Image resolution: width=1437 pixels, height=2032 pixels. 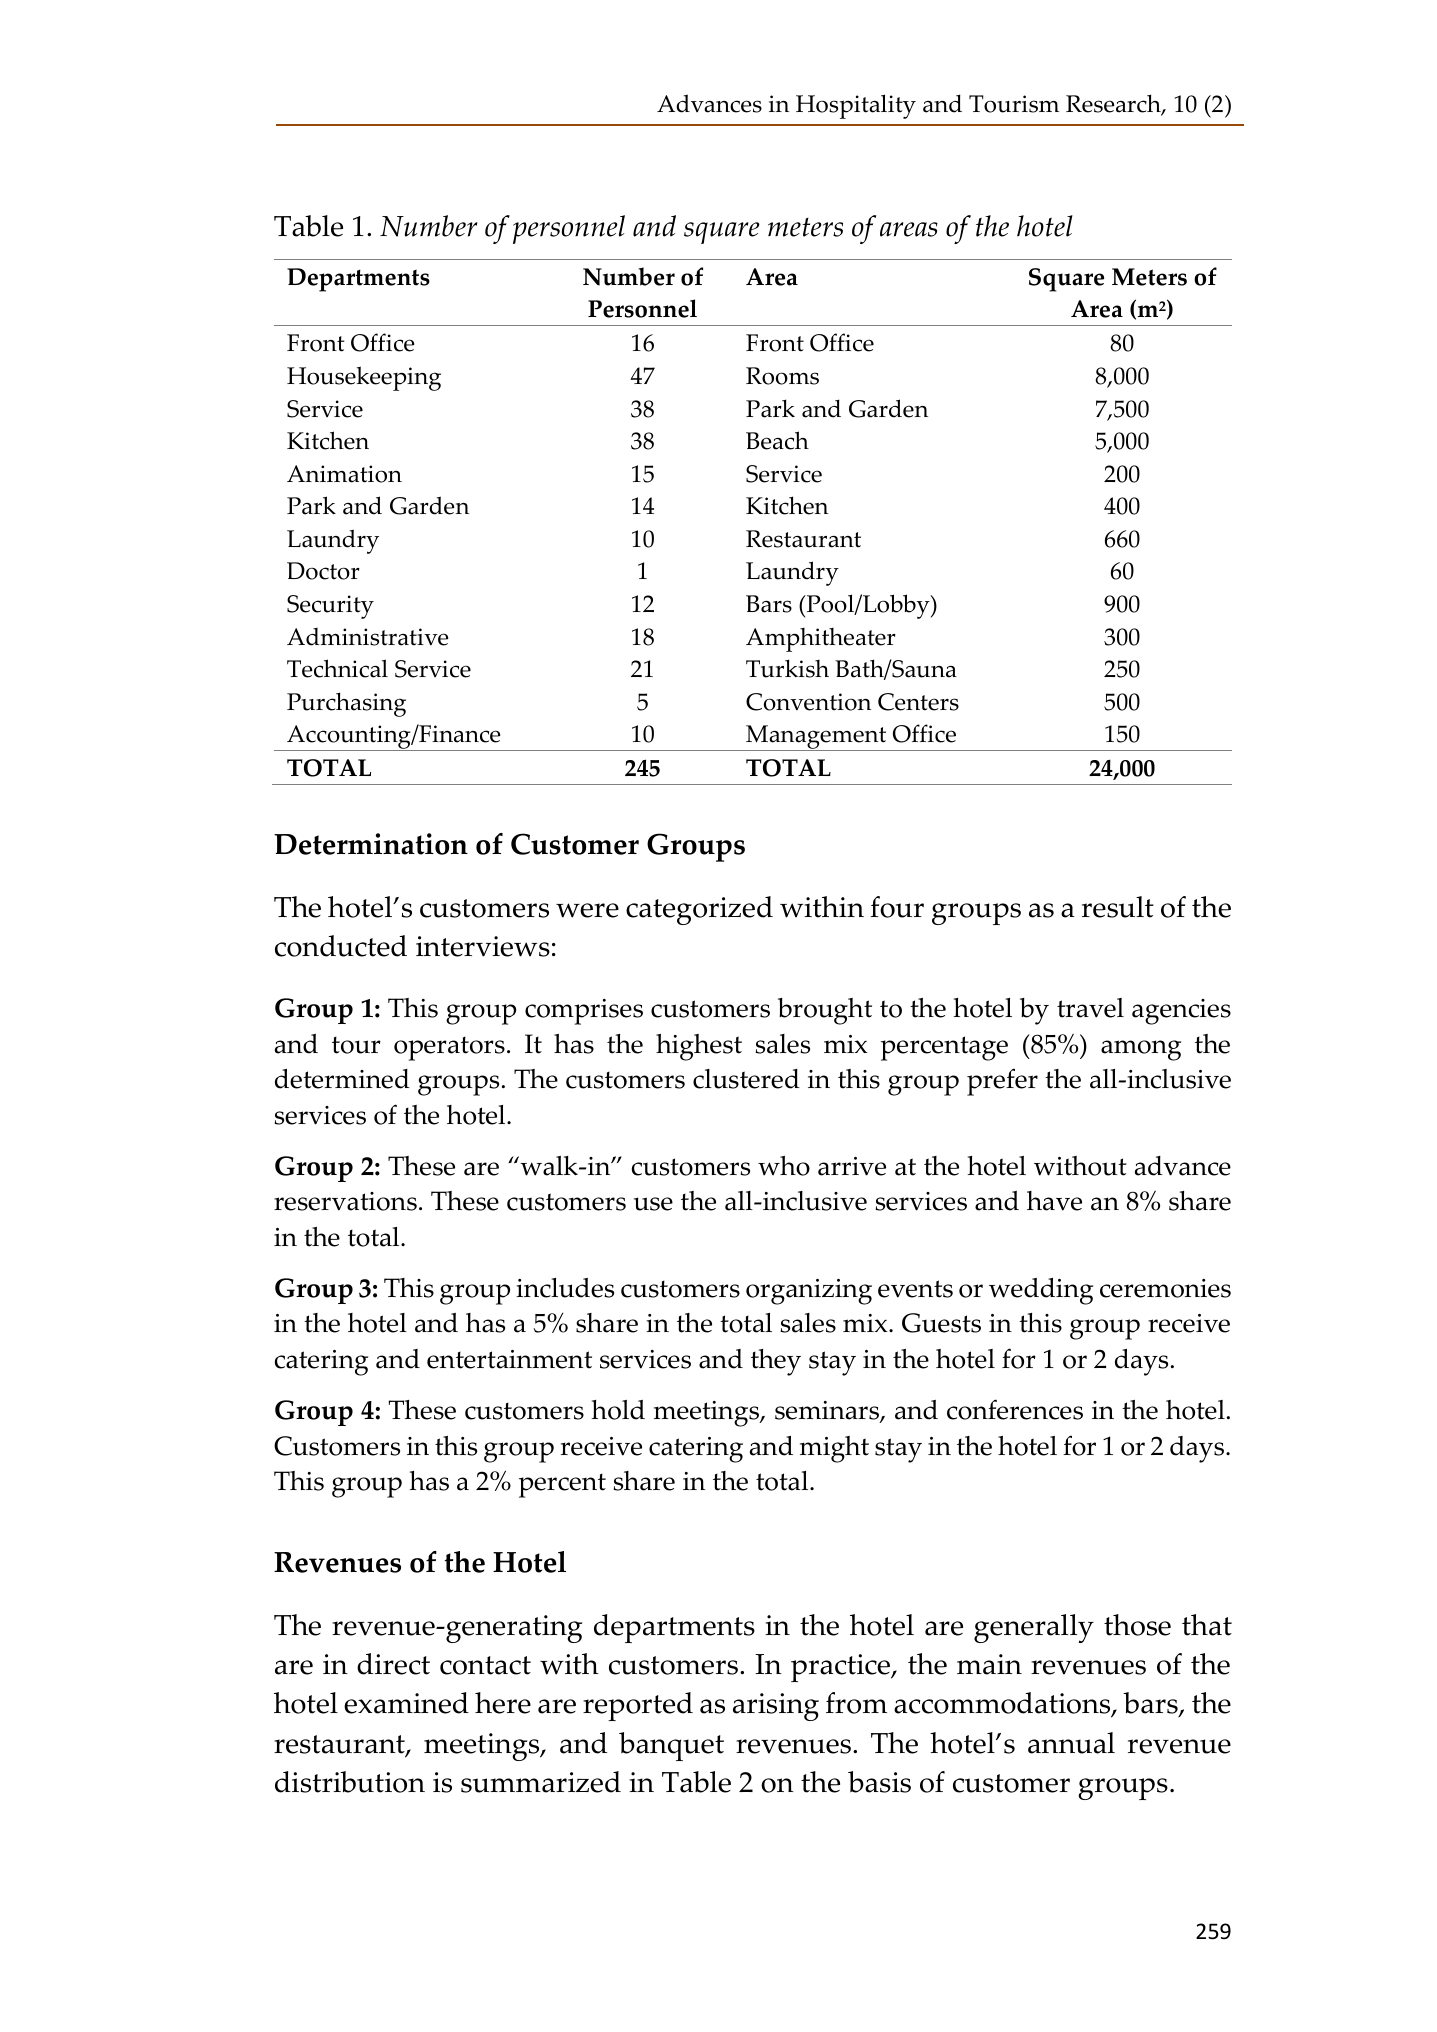 I want to click on result, so click(x=1118, y=907).
